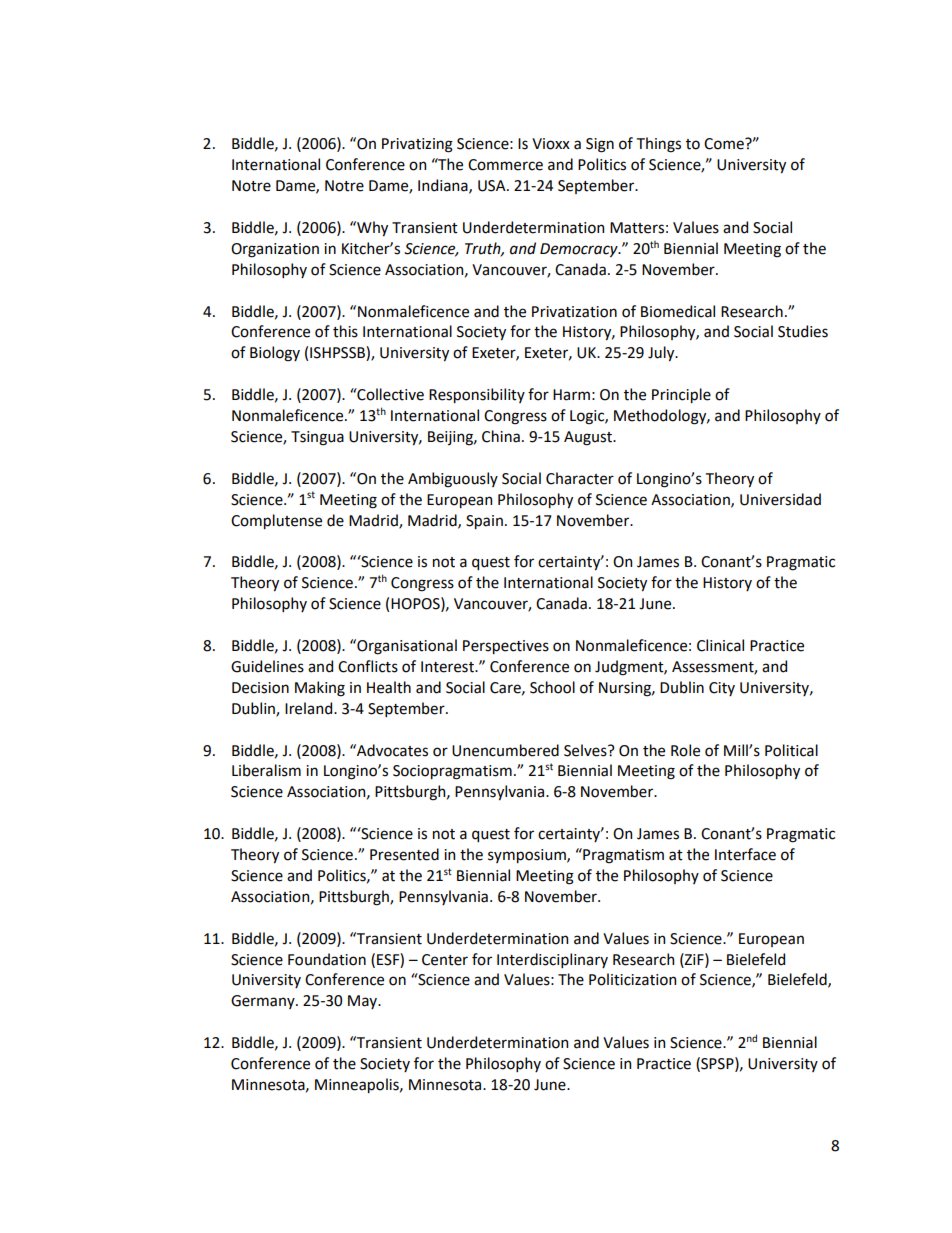 The height and width of the screenshot is (1233, 952). I want to click on Organisational, so click(406, 647).
